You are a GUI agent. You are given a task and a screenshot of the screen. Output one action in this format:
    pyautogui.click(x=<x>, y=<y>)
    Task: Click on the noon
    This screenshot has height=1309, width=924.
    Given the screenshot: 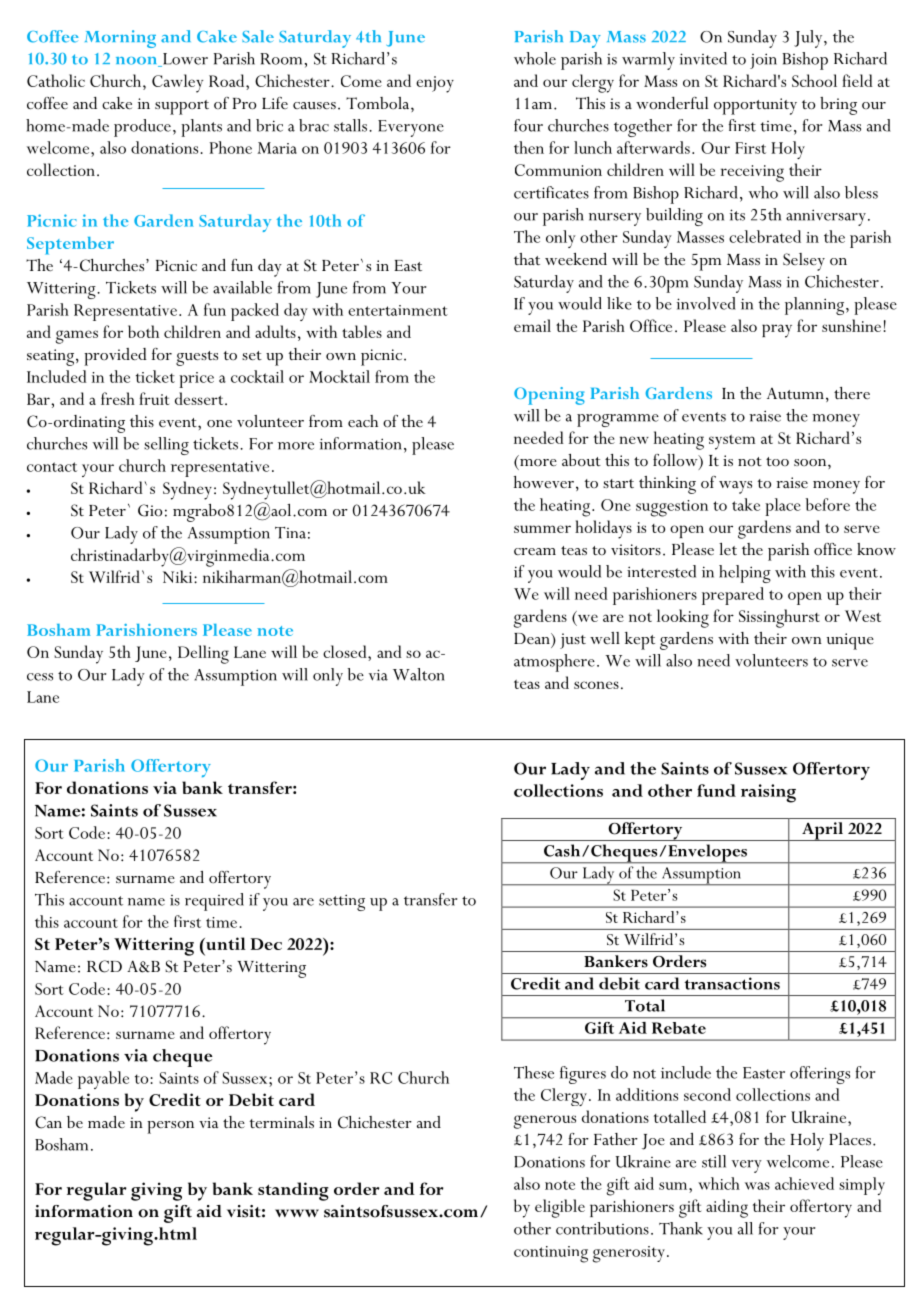 What is the action you would take?
    pyautogui.click(x=138, y=62)
